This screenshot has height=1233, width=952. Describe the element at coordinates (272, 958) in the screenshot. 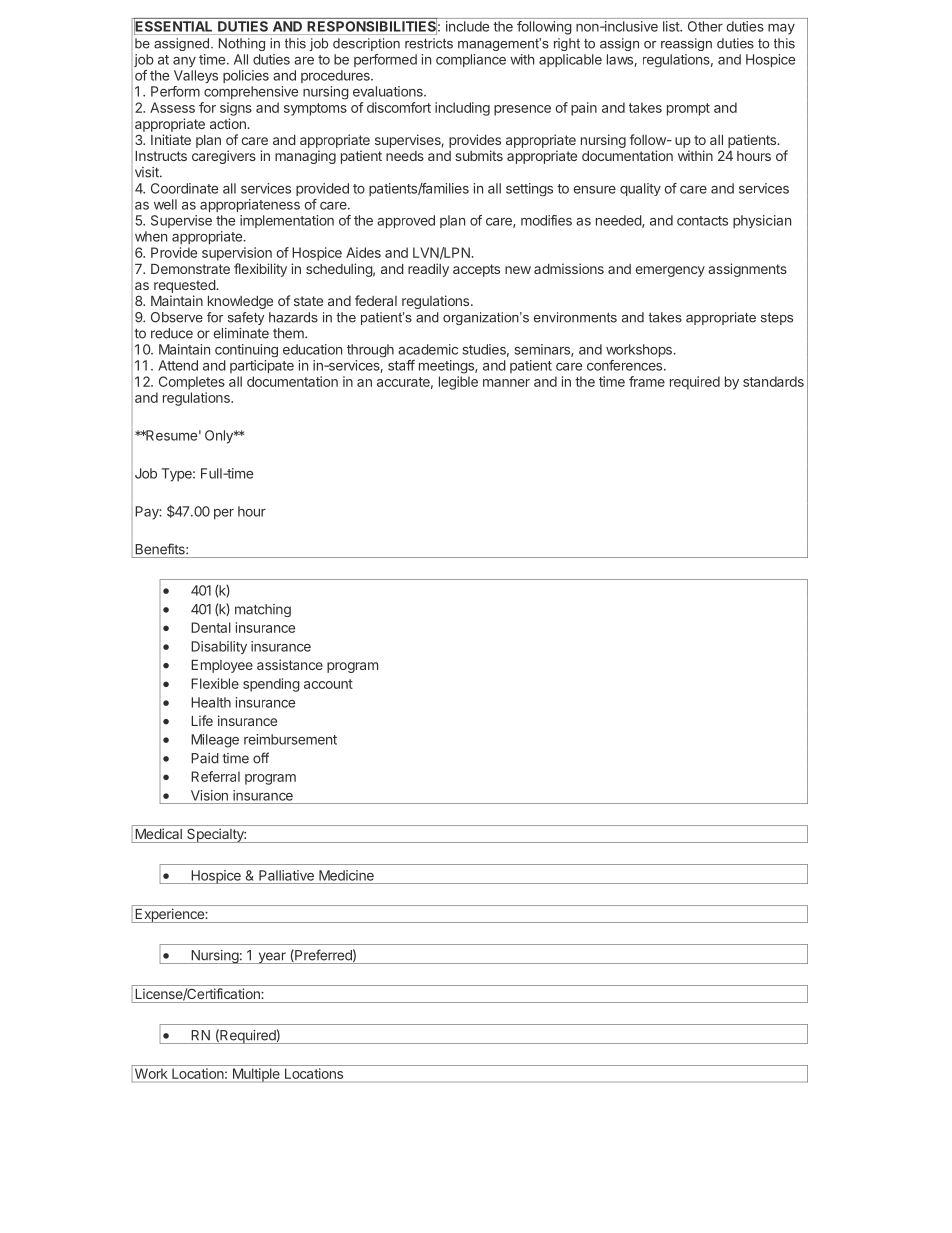

I see `year` at that location.
